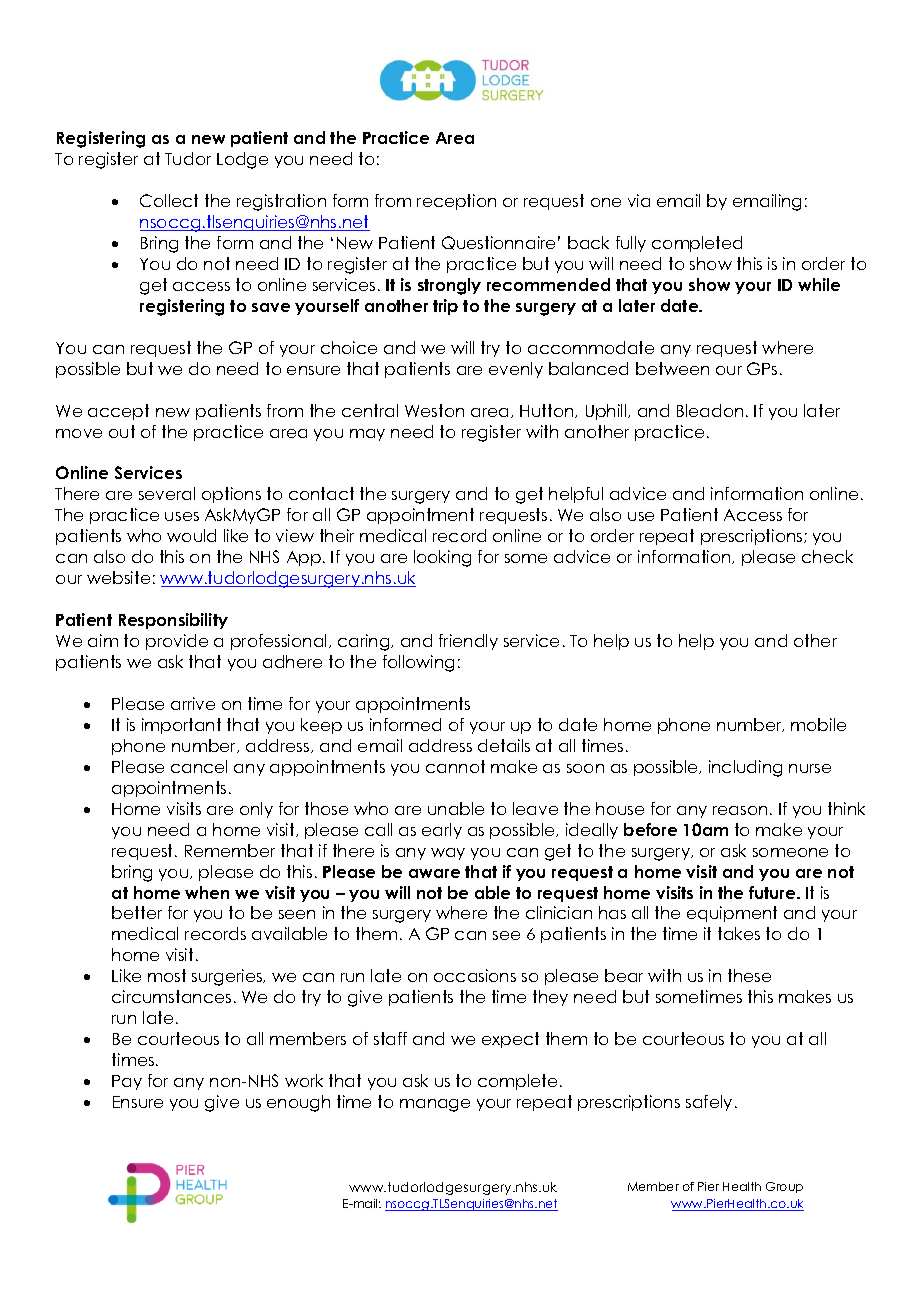  I want to click on Questionnaire, so click(498, 243).
